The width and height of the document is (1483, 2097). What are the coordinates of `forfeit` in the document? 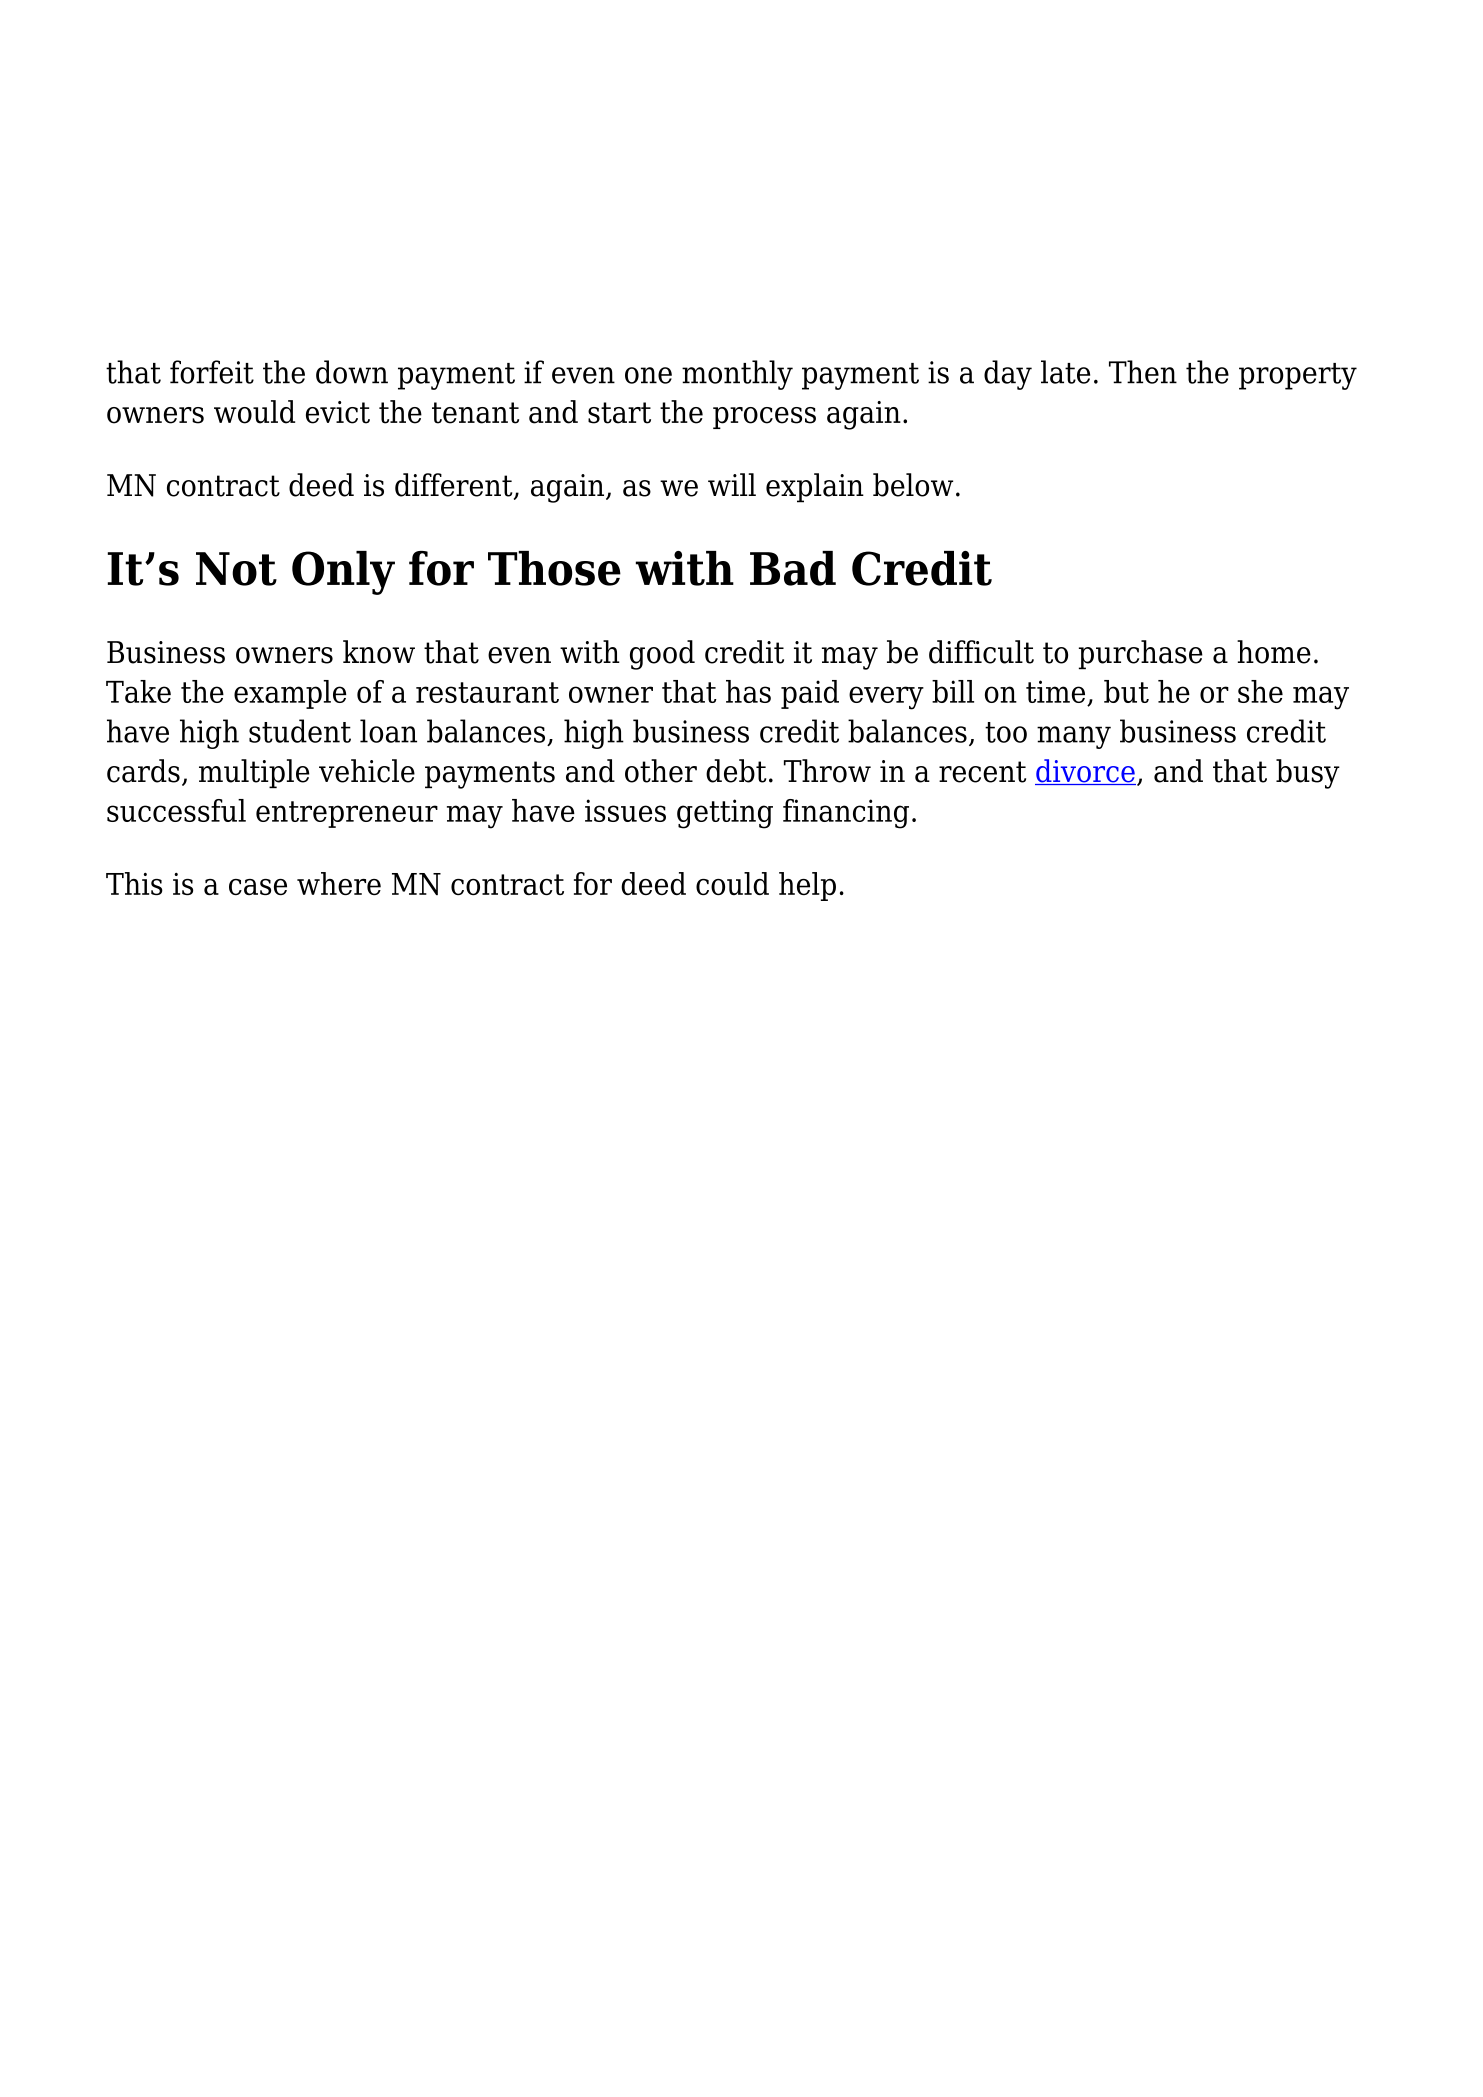 It's located at (212, 372).
